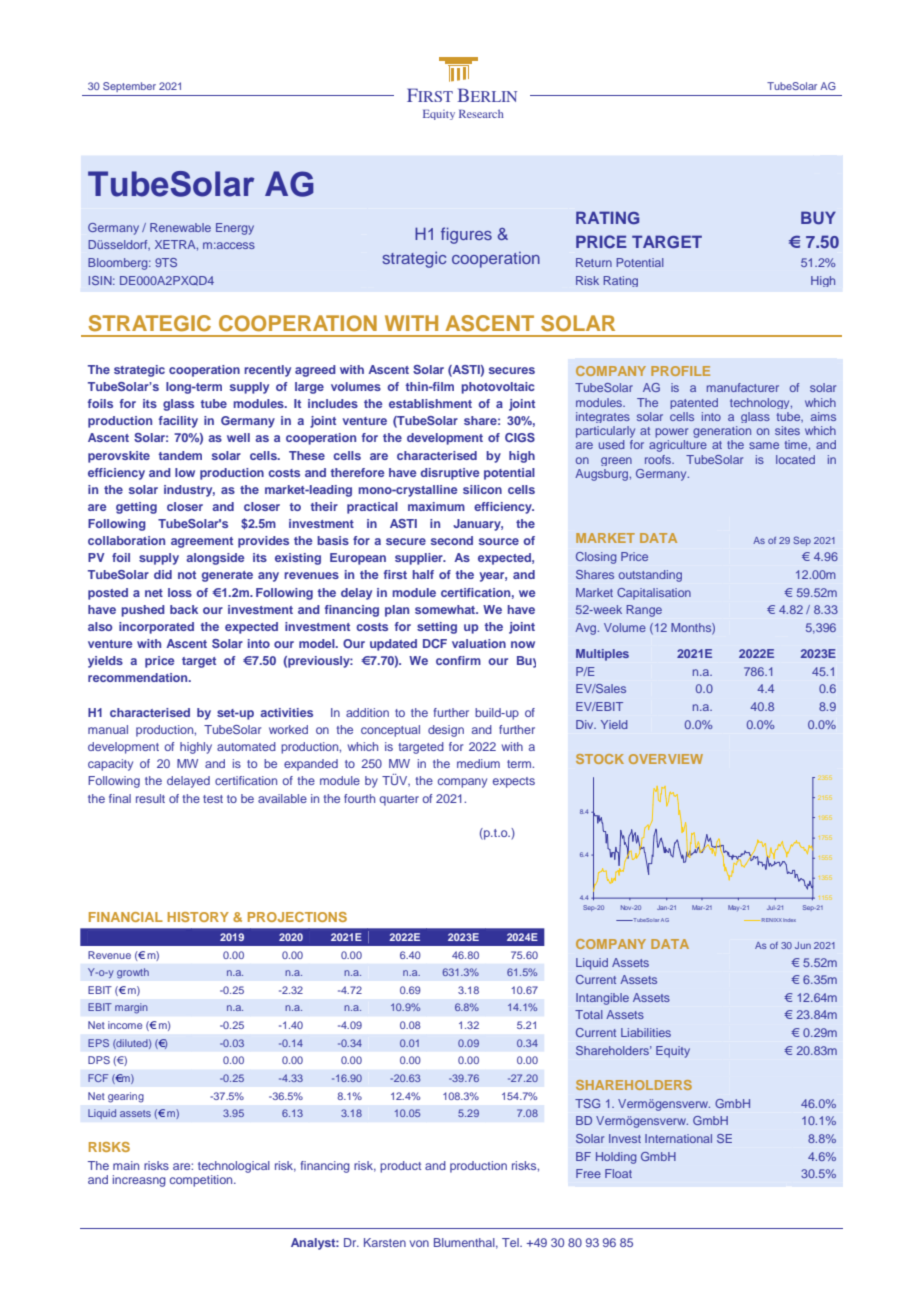 The width and height of the page is (924, 1308). What do you see at coordinates (202, 542) in the page?
I see `agreement` at bounding box center [202, 542].
